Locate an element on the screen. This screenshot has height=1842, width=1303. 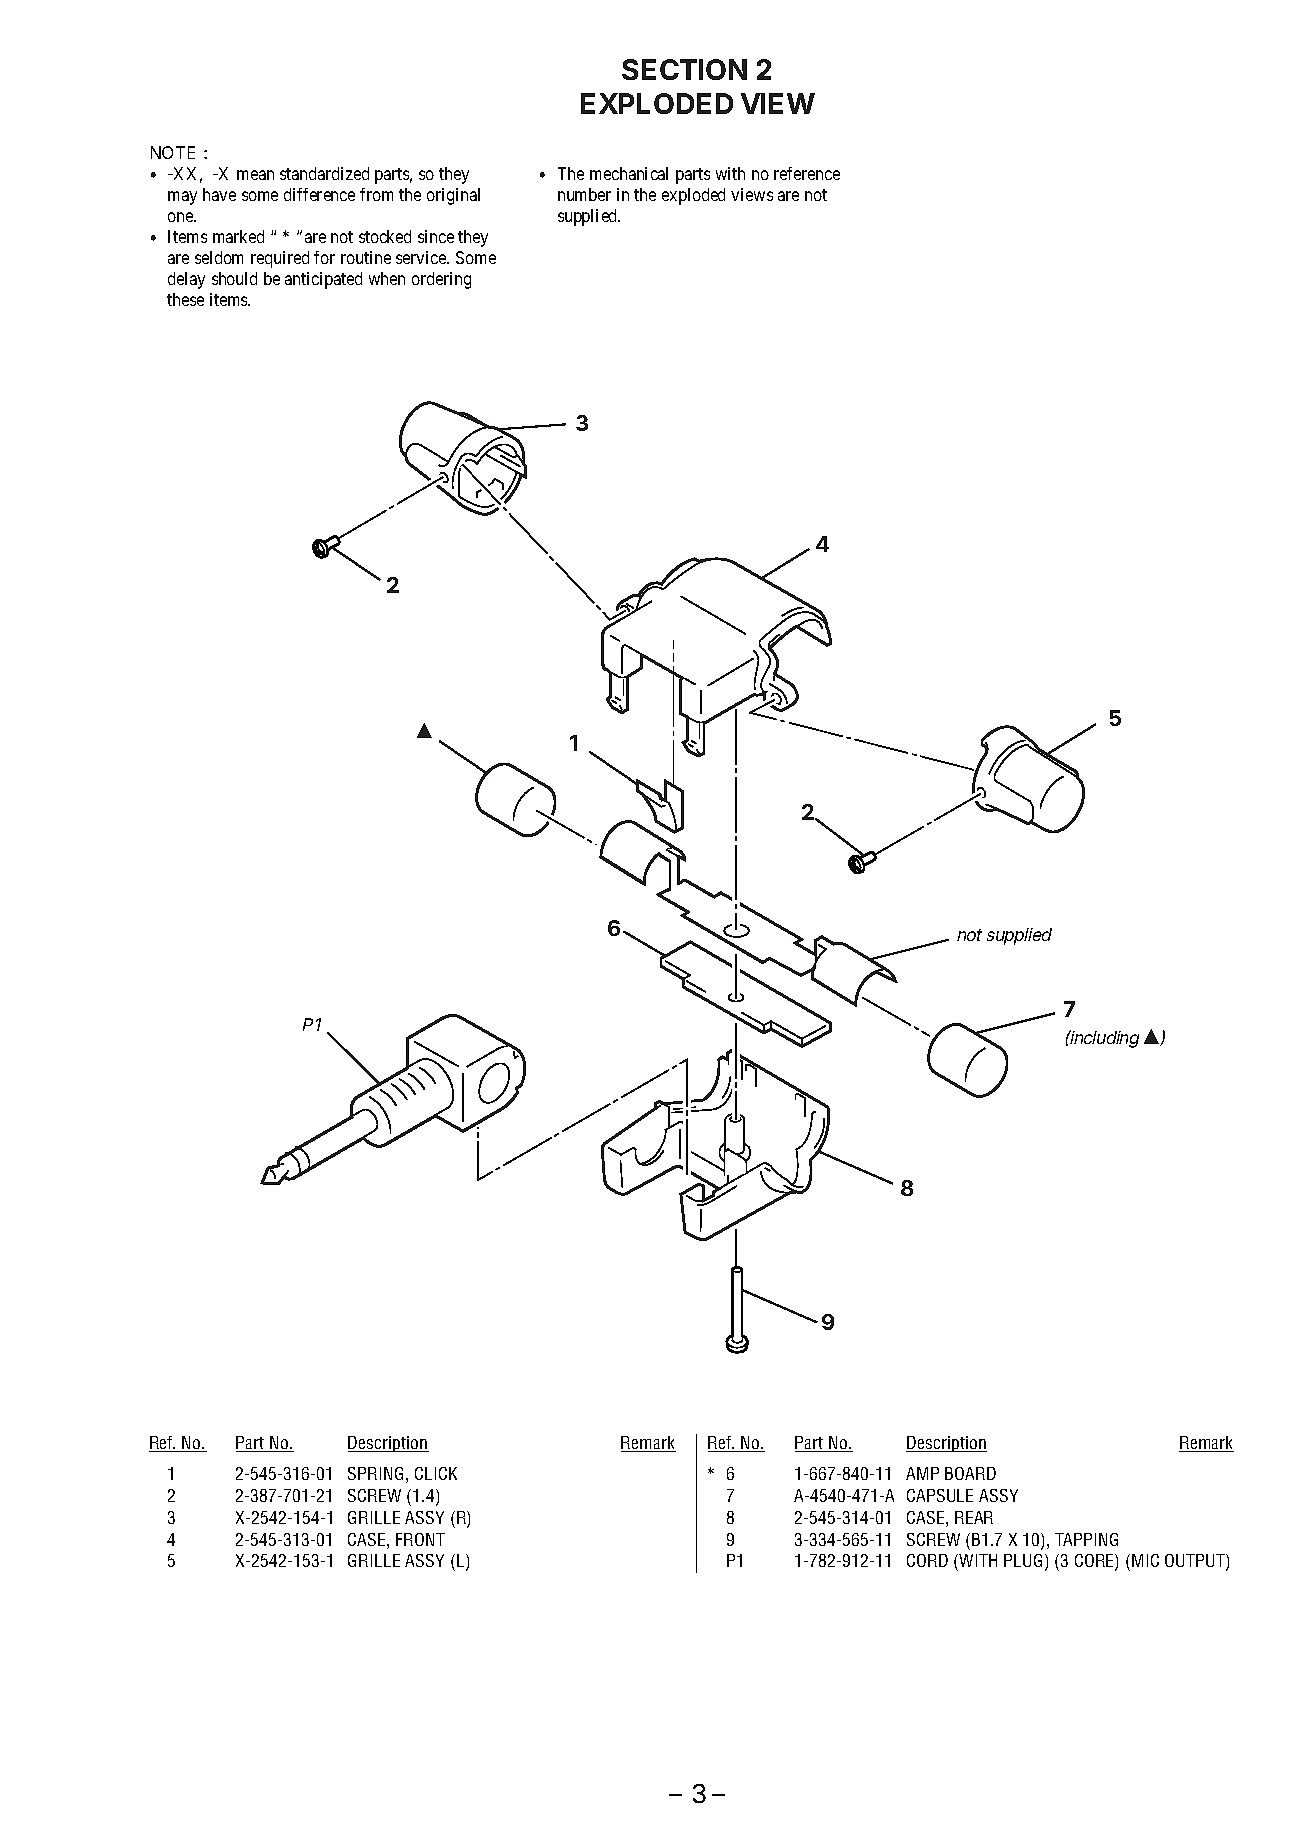
BOARD is located at coordinates (970, 1473).
